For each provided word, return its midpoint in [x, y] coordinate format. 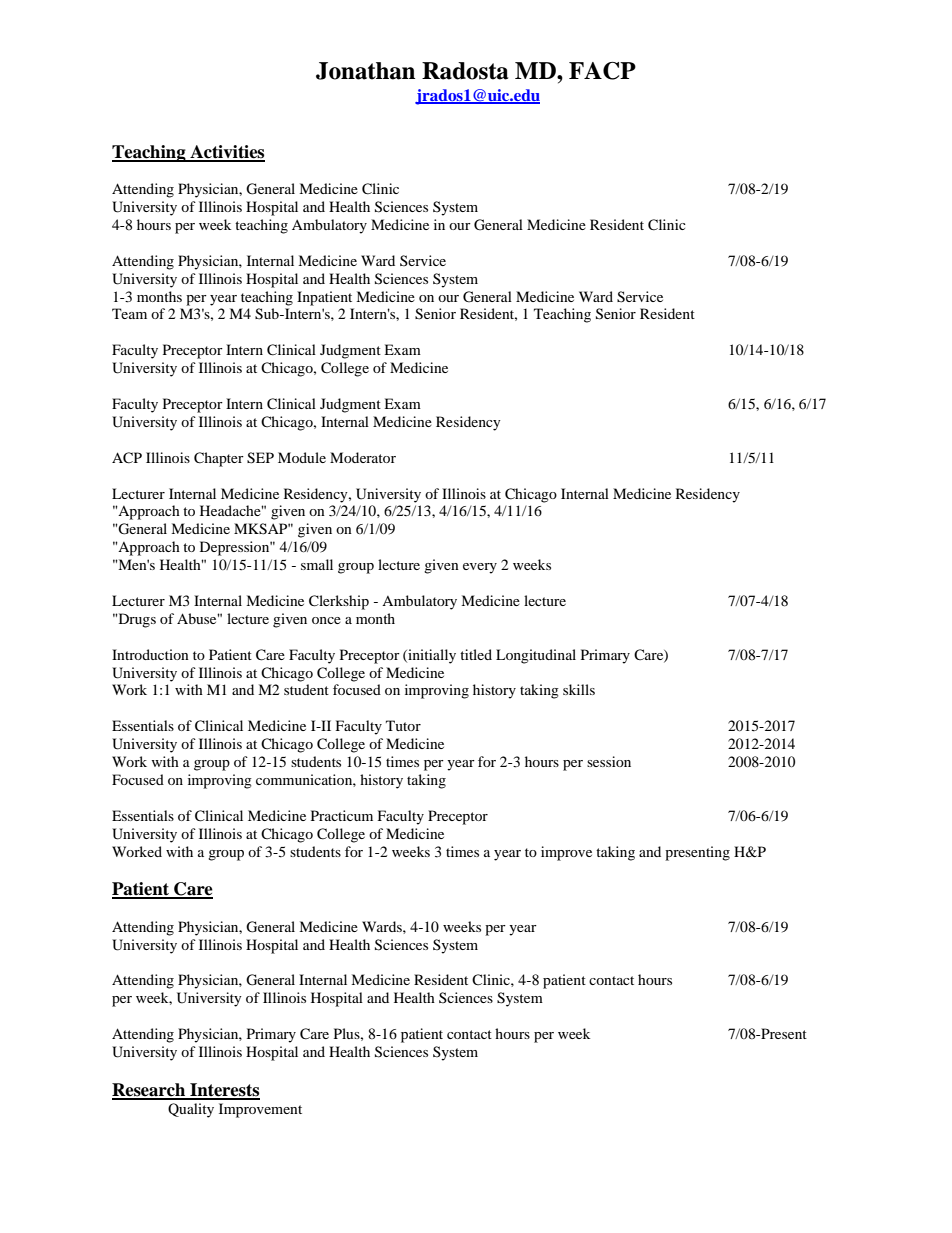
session [609, 761]
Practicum [342, 815]
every [480, 568]
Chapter [219, 459]
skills [579, 689]
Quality [191, 1110]
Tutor [403, 725]
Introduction [150, 654]
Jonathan [365, 71]
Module [302, 457]
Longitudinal [536, 656]
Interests [224, 1091]
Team [129, 313]
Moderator [363, 457]
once [326, 620]
